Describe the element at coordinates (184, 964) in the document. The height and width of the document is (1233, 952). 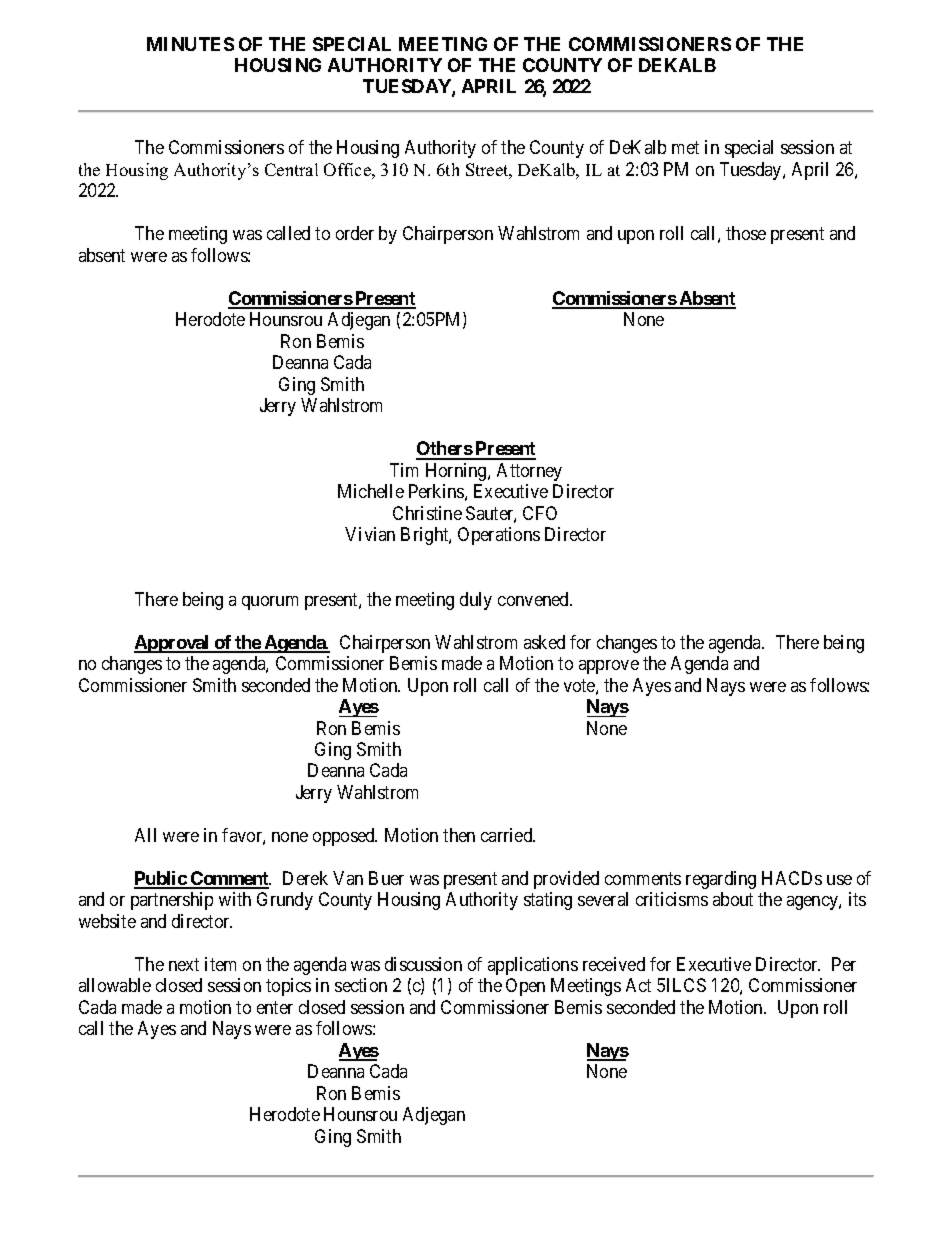
I see `next` at that location.
